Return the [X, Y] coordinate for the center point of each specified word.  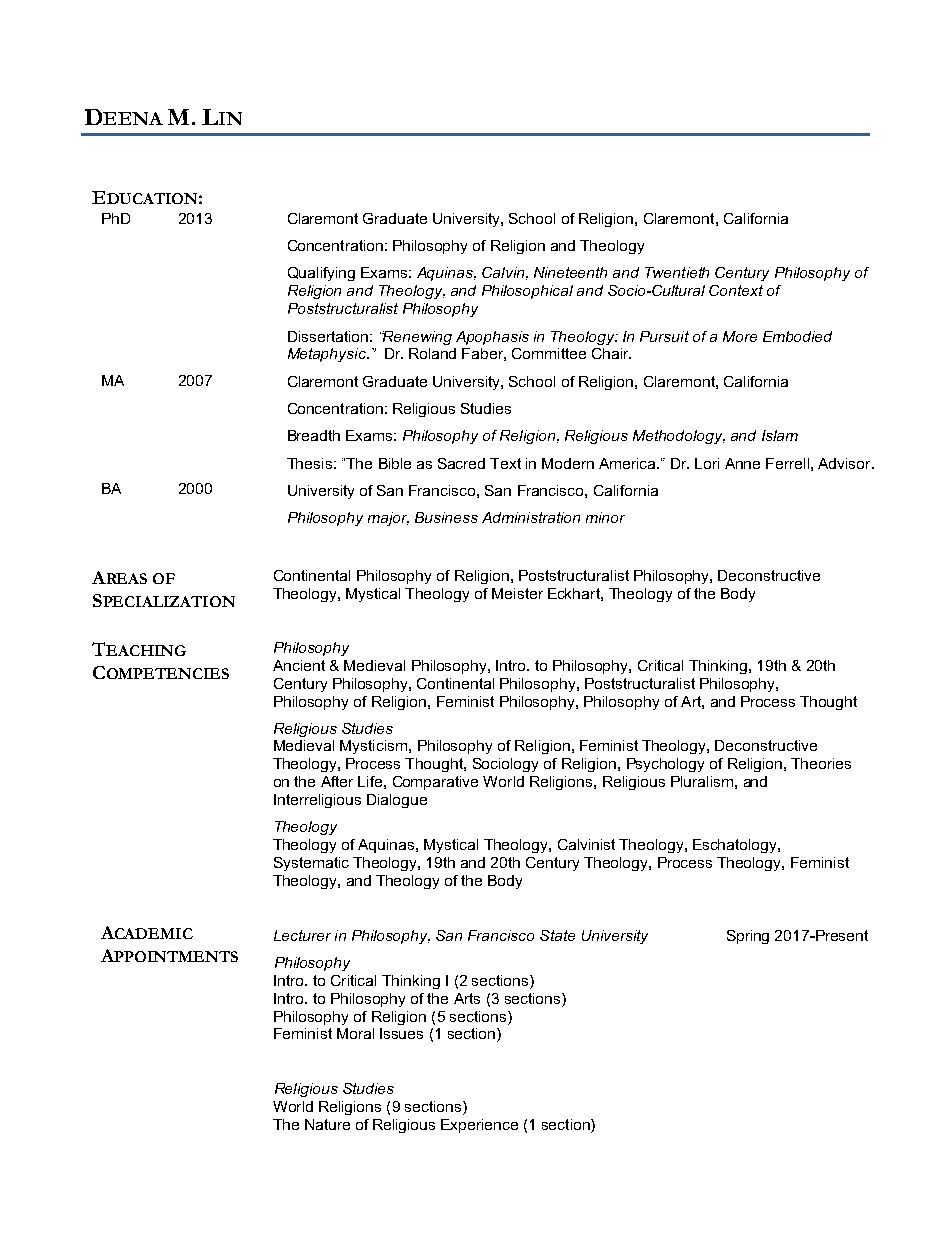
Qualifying [321, 274]
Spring [748, 937]
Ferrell [787, 463]
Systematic [311, 864]
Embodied [797, 336]
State [557, 935]
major [388, 519]
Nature [327, 1124]
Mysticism [373, 747]
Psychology [665, 765]
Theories [821, 763]
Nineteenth [570, 272]
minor [605, 517]
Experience [479, 1126]
